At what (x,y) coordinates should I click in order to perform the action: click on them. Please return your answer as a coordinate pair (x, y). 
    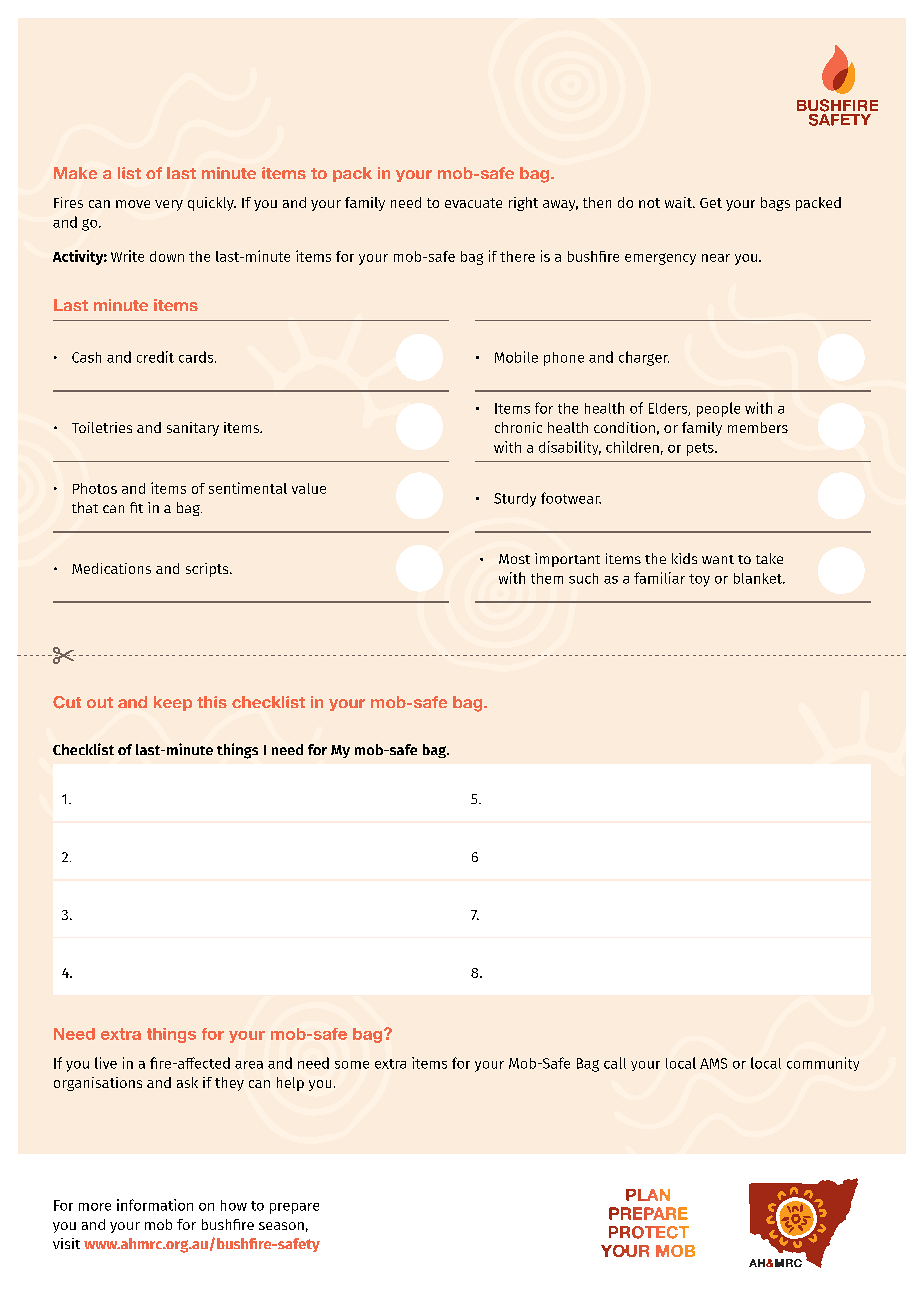
    Looking at the image, I should click on (547, 578).
